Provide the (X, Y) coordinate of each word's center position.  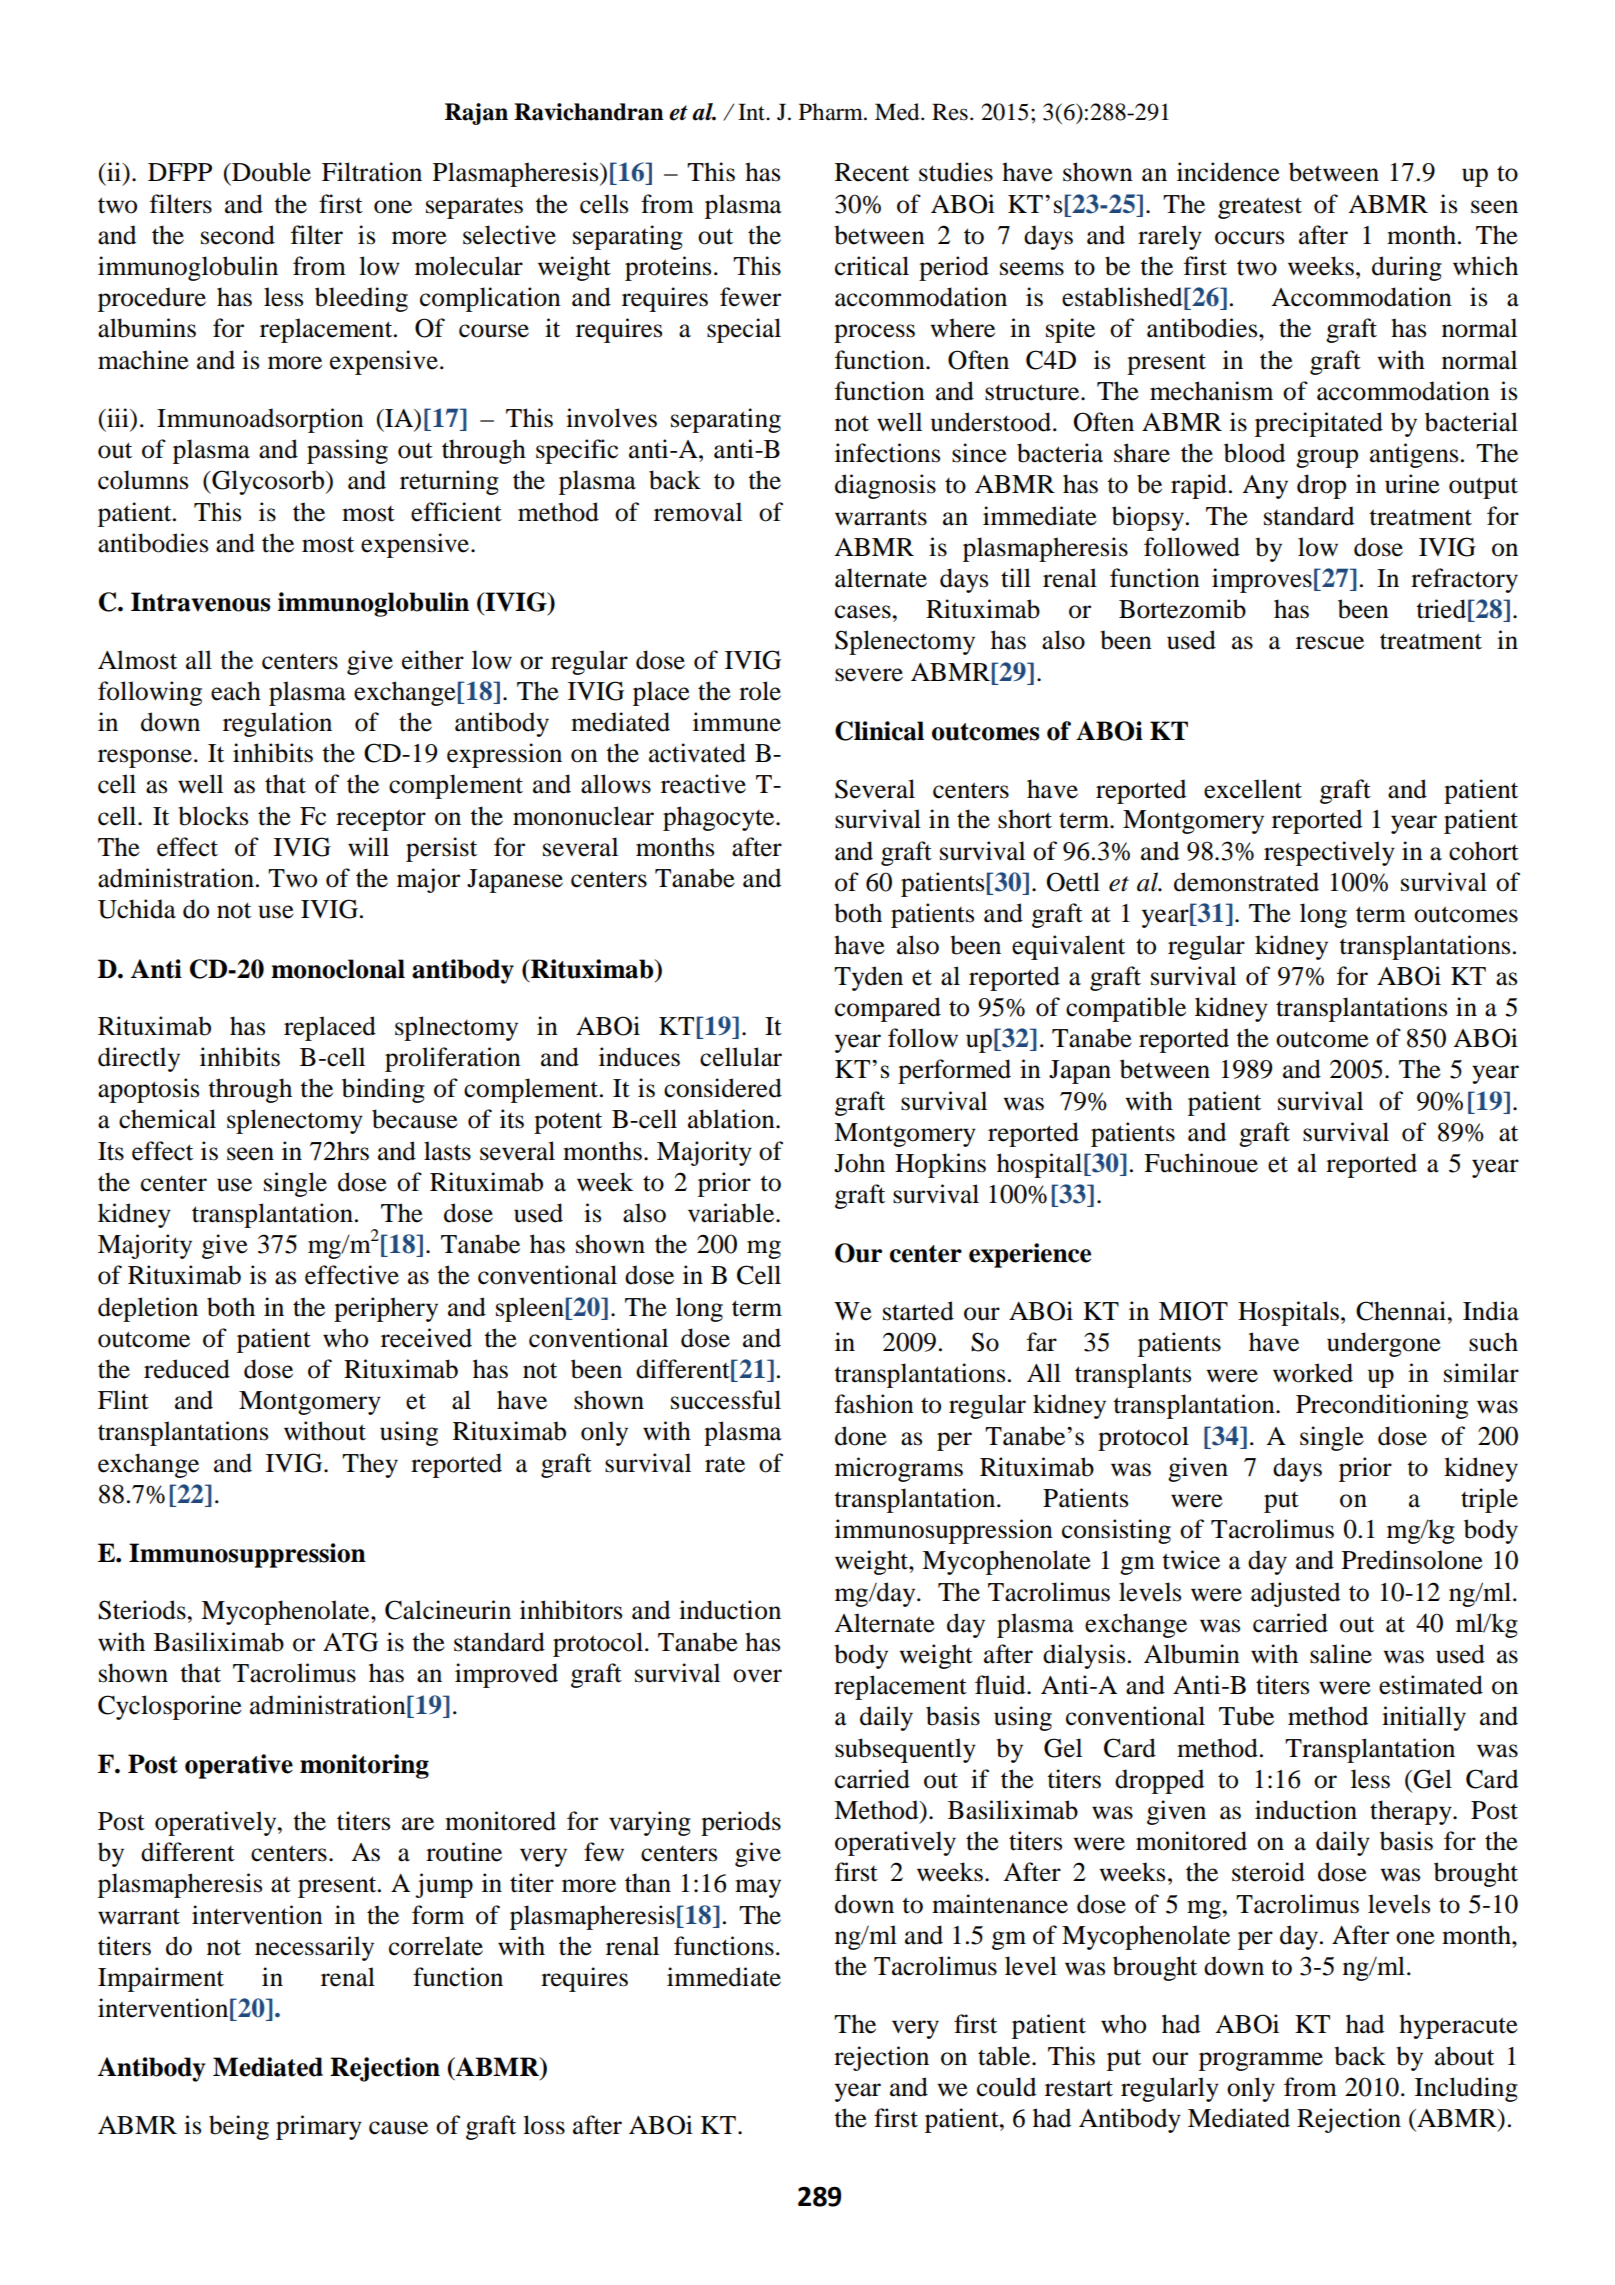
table (1005, 2056)
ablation (732, 1119)
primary (319, 2127)
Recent (872, 172)
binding (383, 1090)
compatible (1126, 1009)
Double (270, 172)
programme (1261, 2061)
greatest (1260, 208)
